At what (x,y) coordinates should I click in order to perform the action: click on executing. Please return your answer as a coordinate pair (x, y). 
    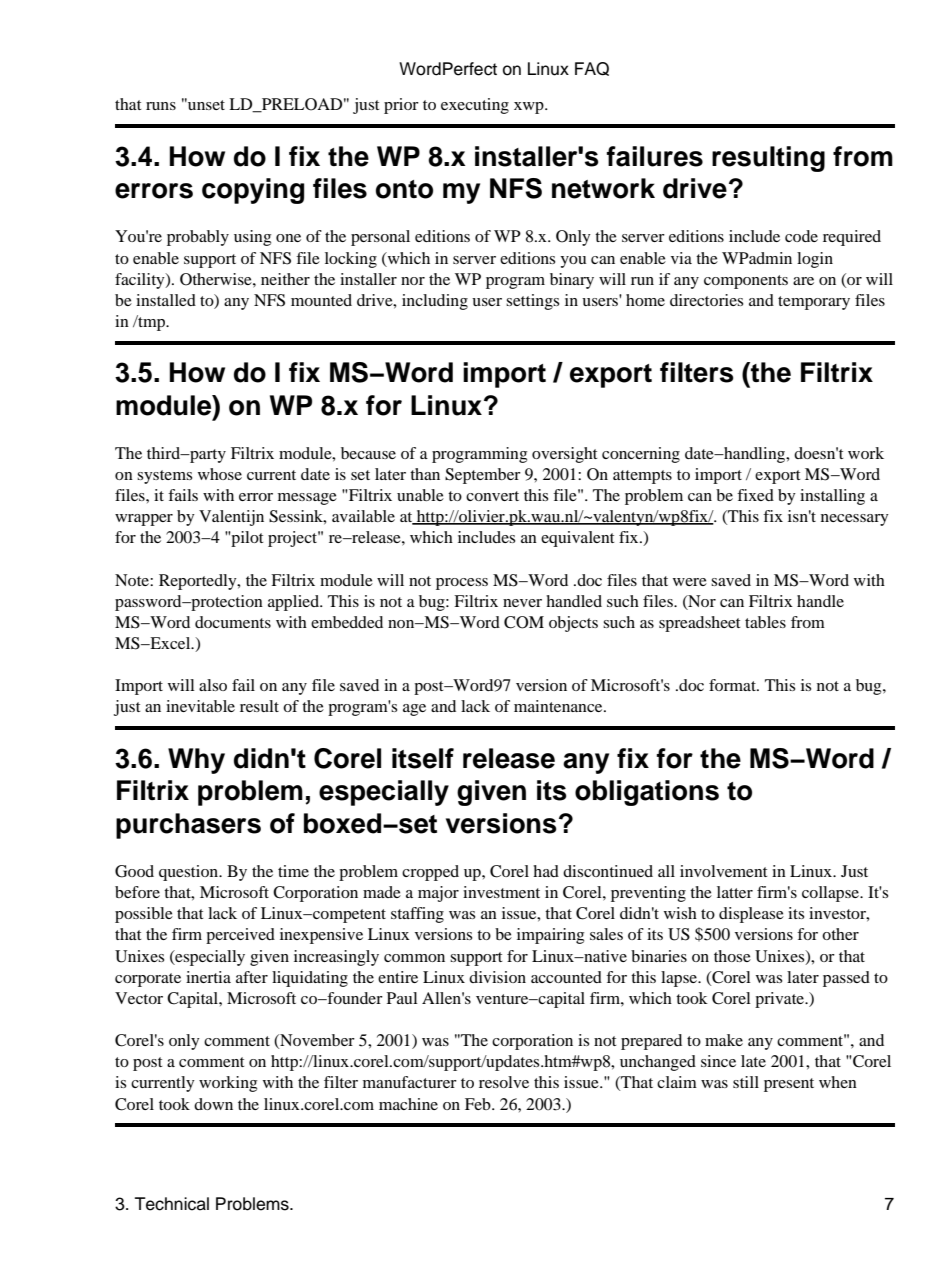
    Looking at the image, I should click on (475, 106).
